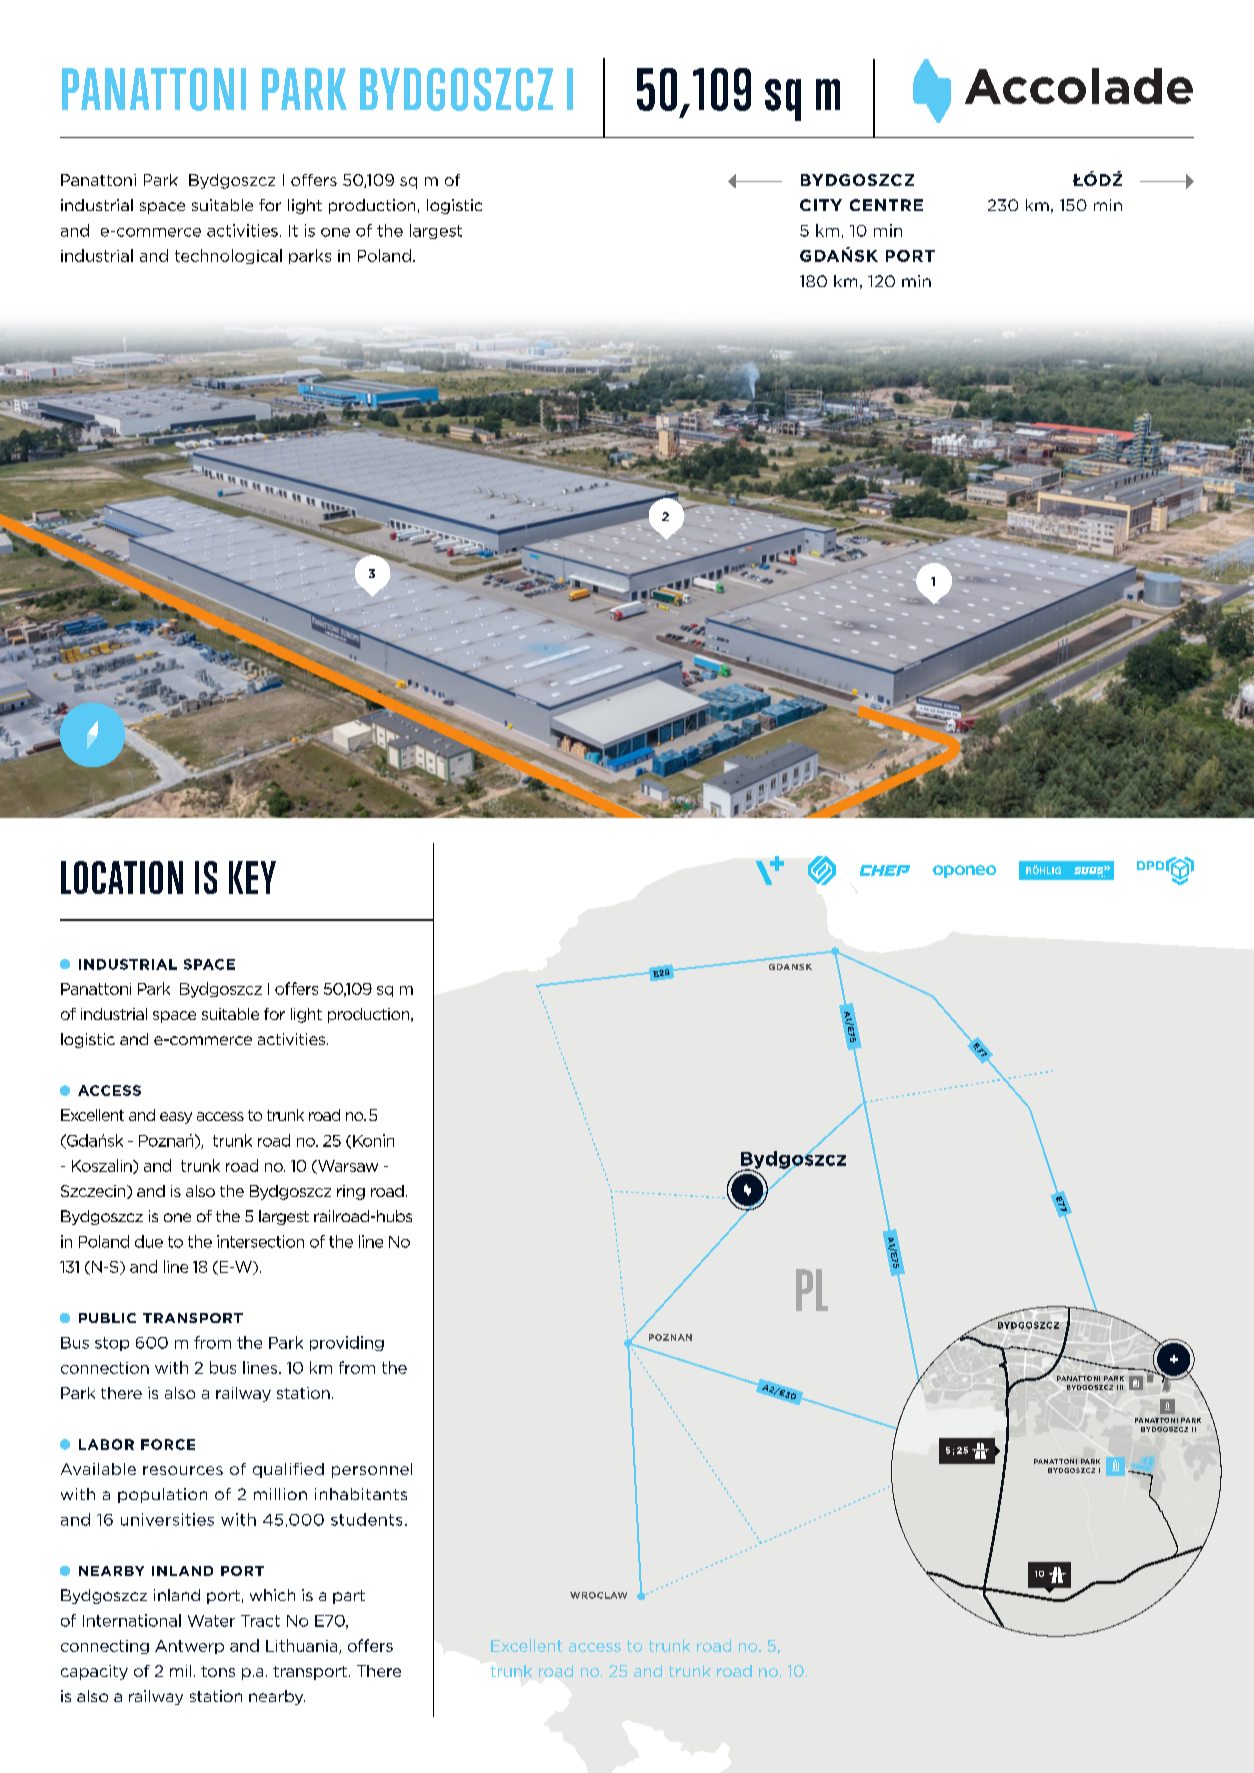 Image resolution: width=1254 pixels, height=1773 pixels. I want to click on LOCATION, so click(122, 877).
